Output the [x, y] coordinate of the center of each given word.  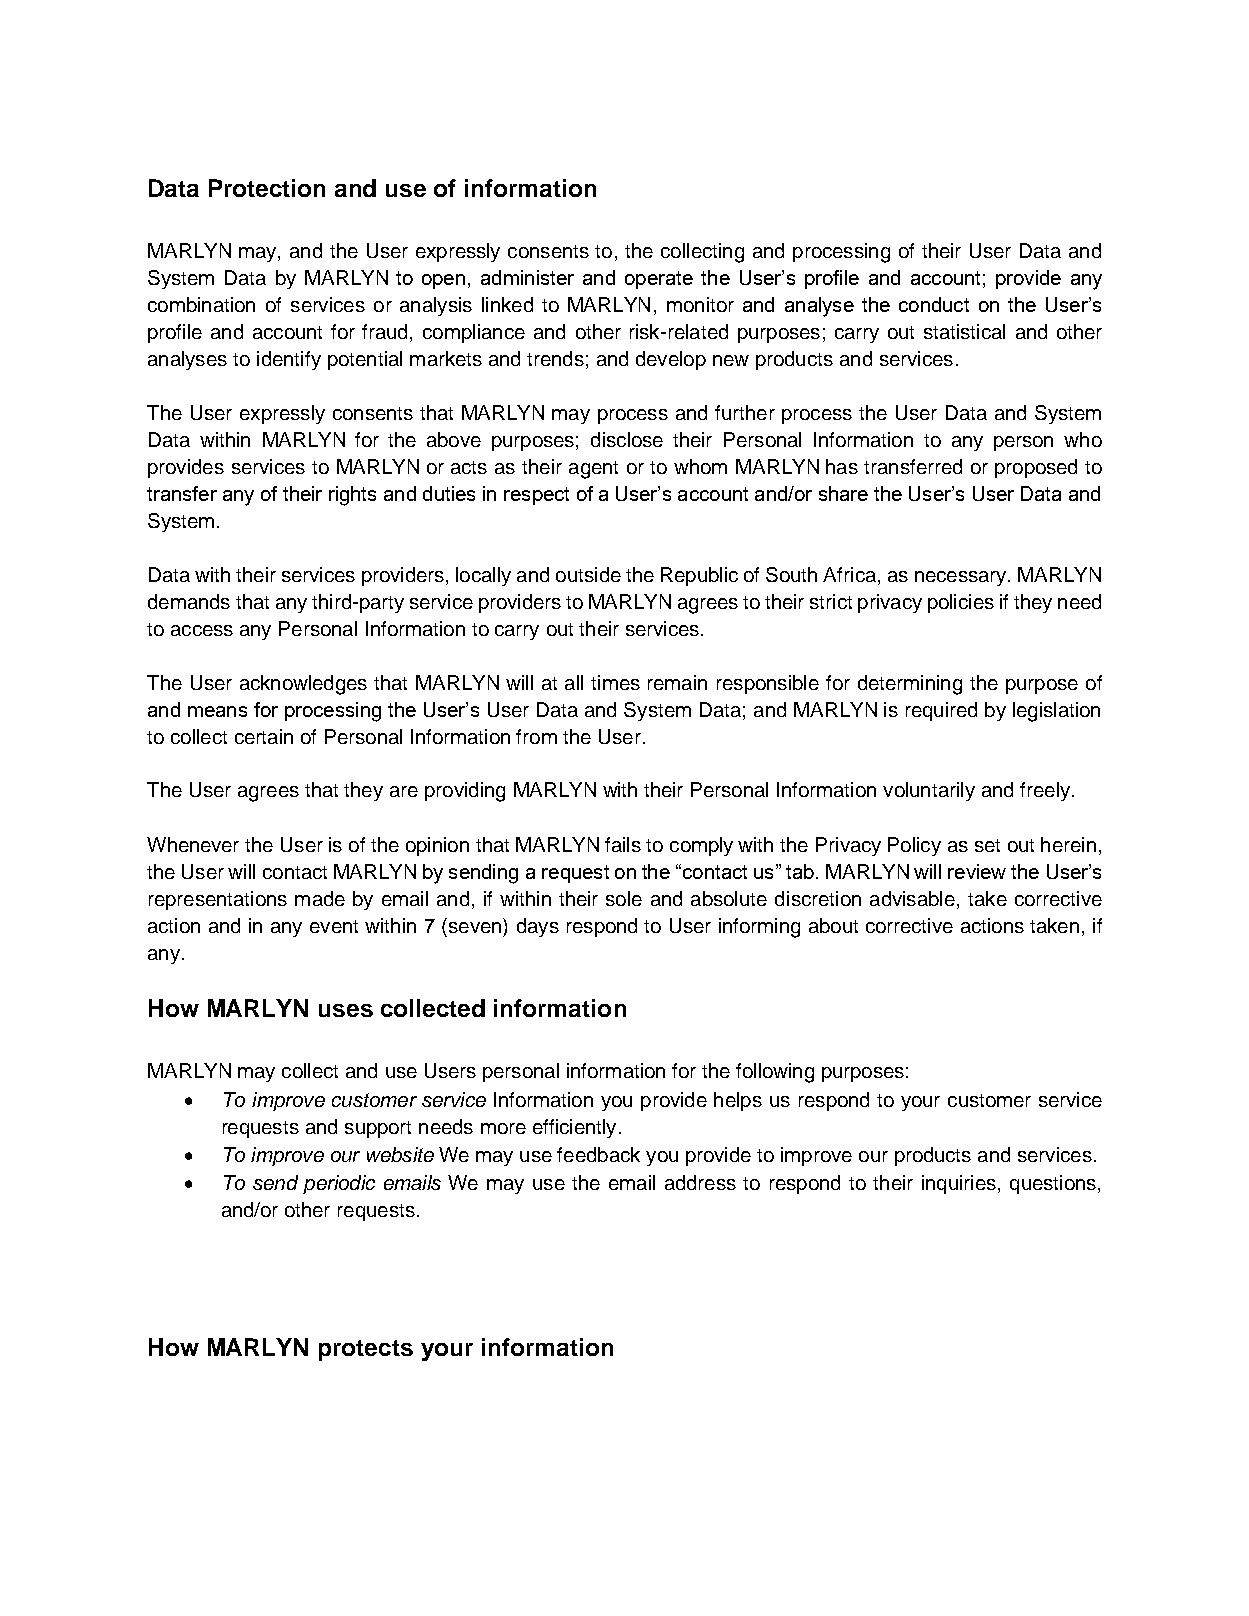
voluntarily [929, 791]
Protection [267, 188]
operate [659, 280]
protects [366, 1350]
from [536, 736]
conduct [934, 304]
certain [264, 736]
